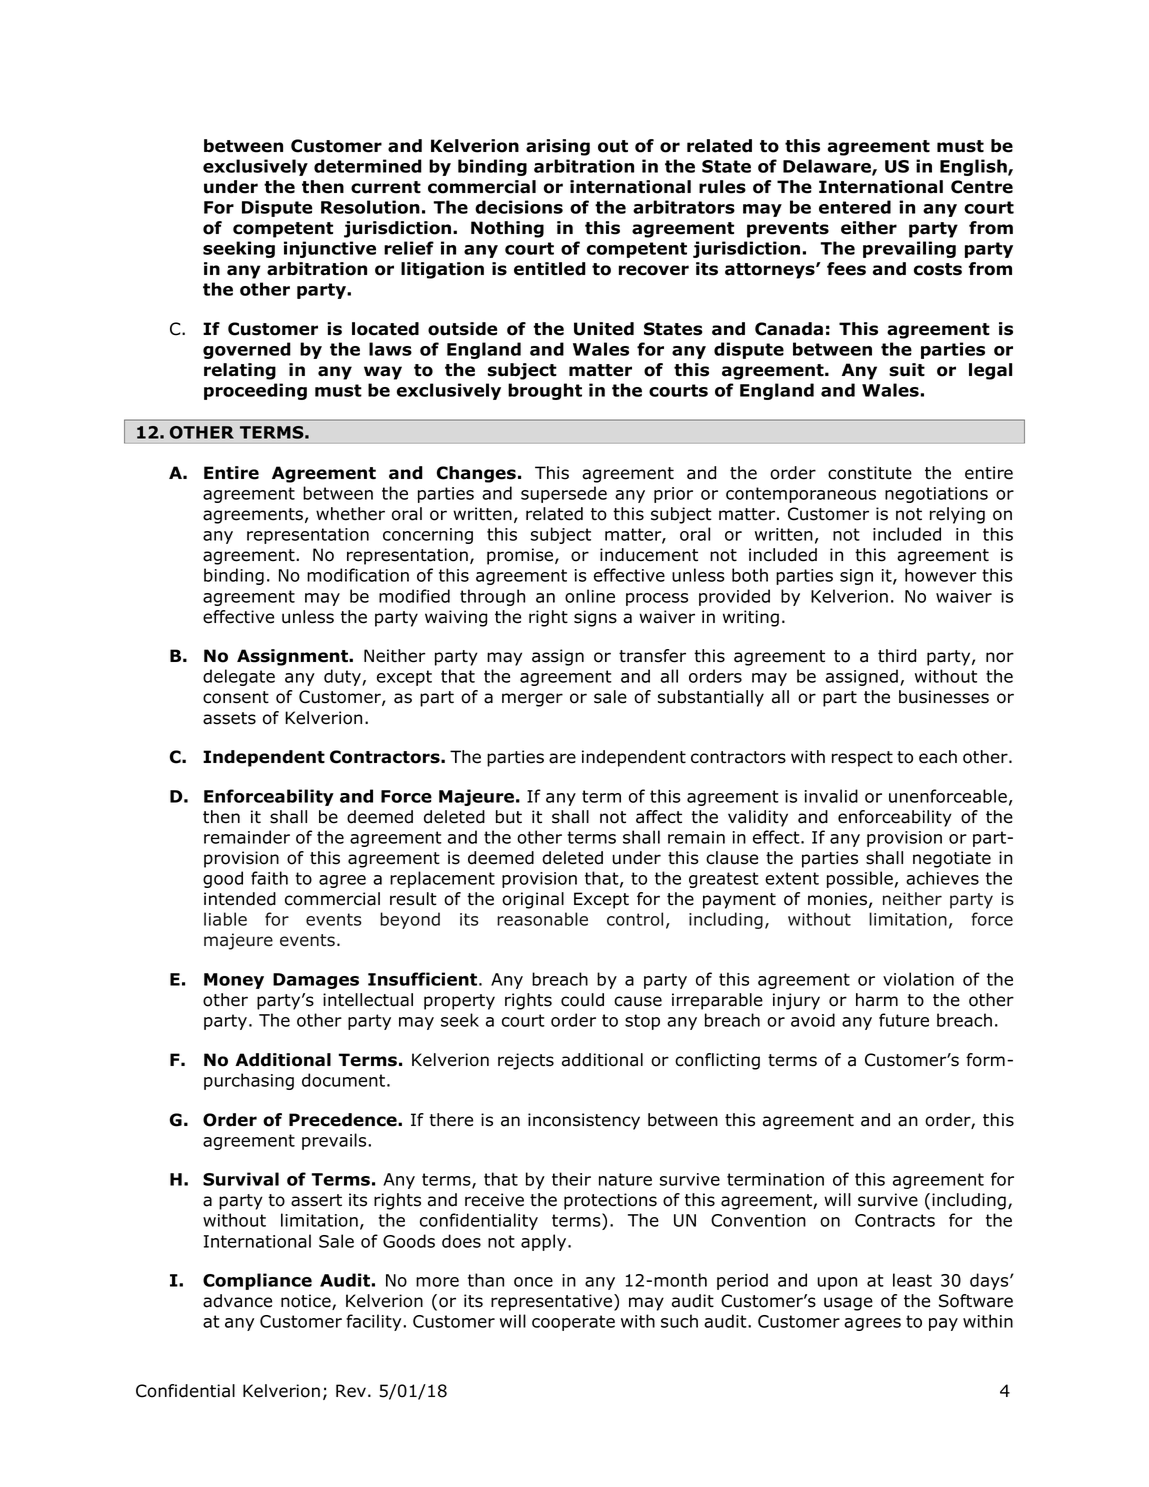  Describe the element at coordinates (558, 147) in the image. I see `arising` at that location.
